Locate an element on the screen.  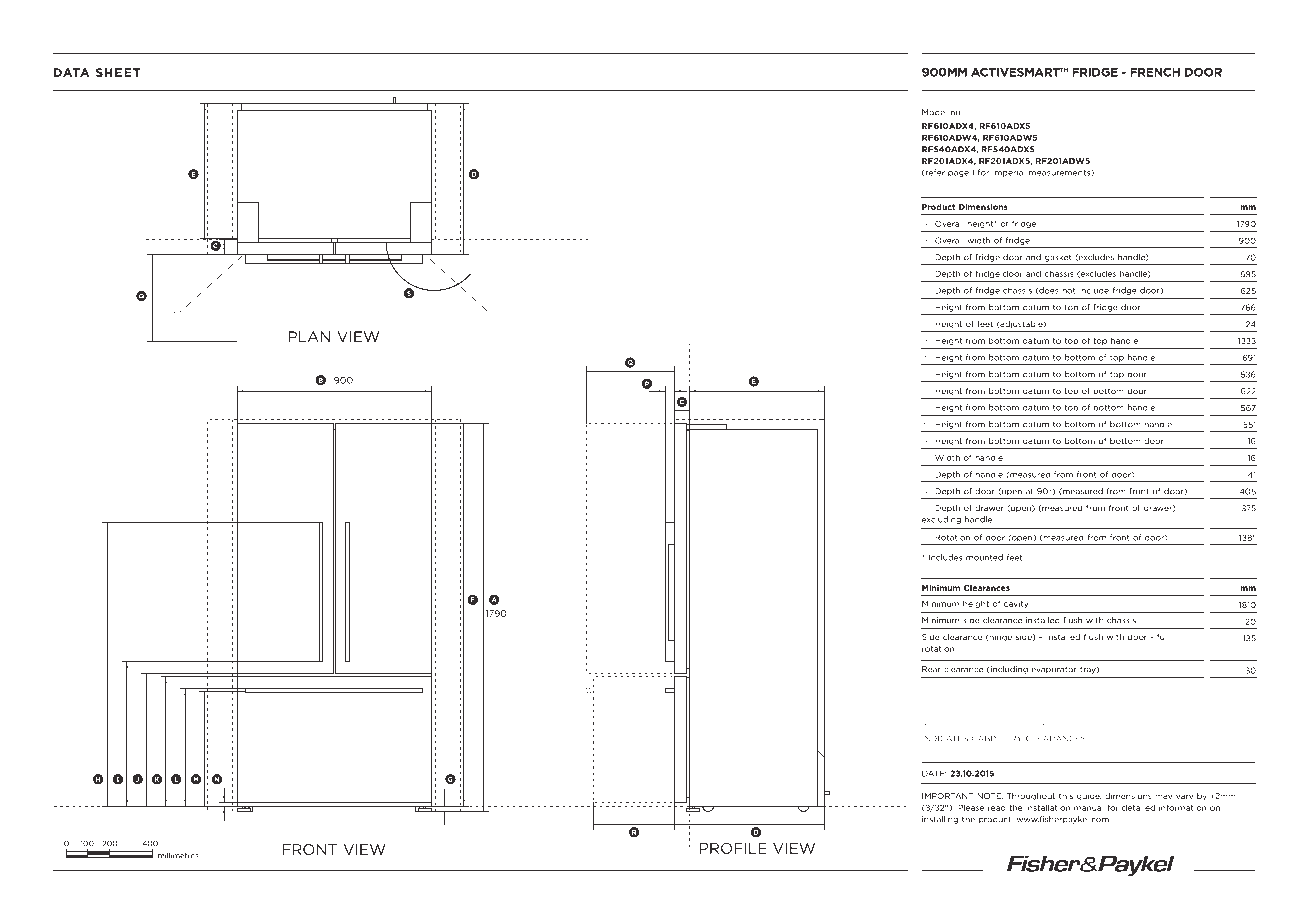
SHEET is located at coordinates (118, 72).
